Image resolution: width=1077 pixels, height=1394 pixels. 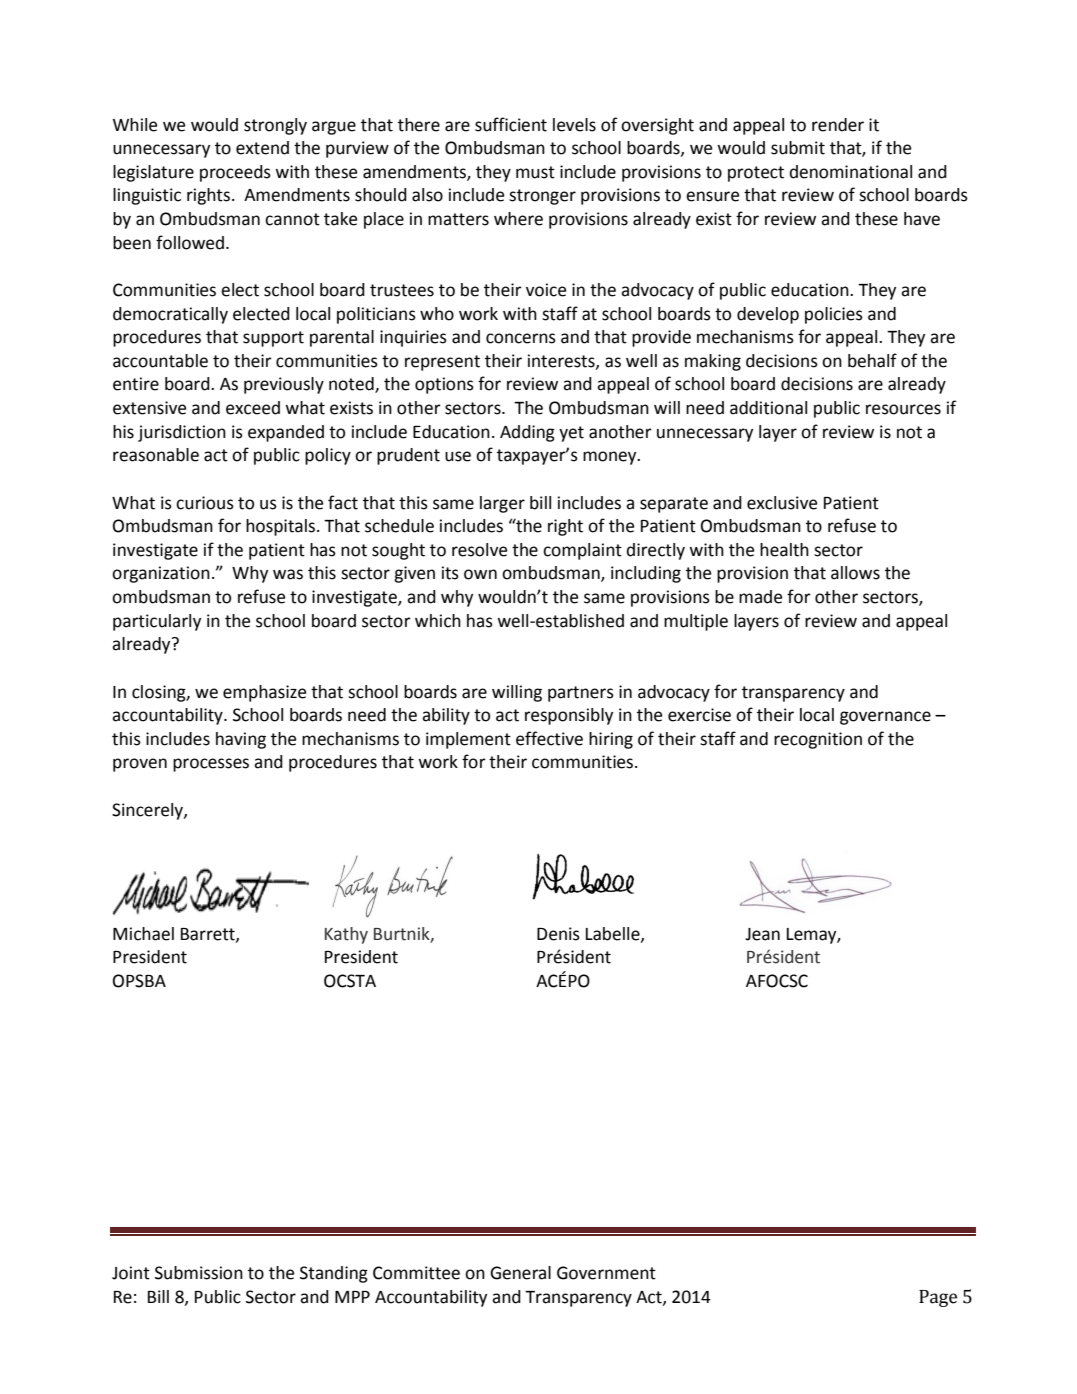 What do you see at coordinates (850, 172) in the screenshot?
I see `denominational` at bounding box center [850, 172].
